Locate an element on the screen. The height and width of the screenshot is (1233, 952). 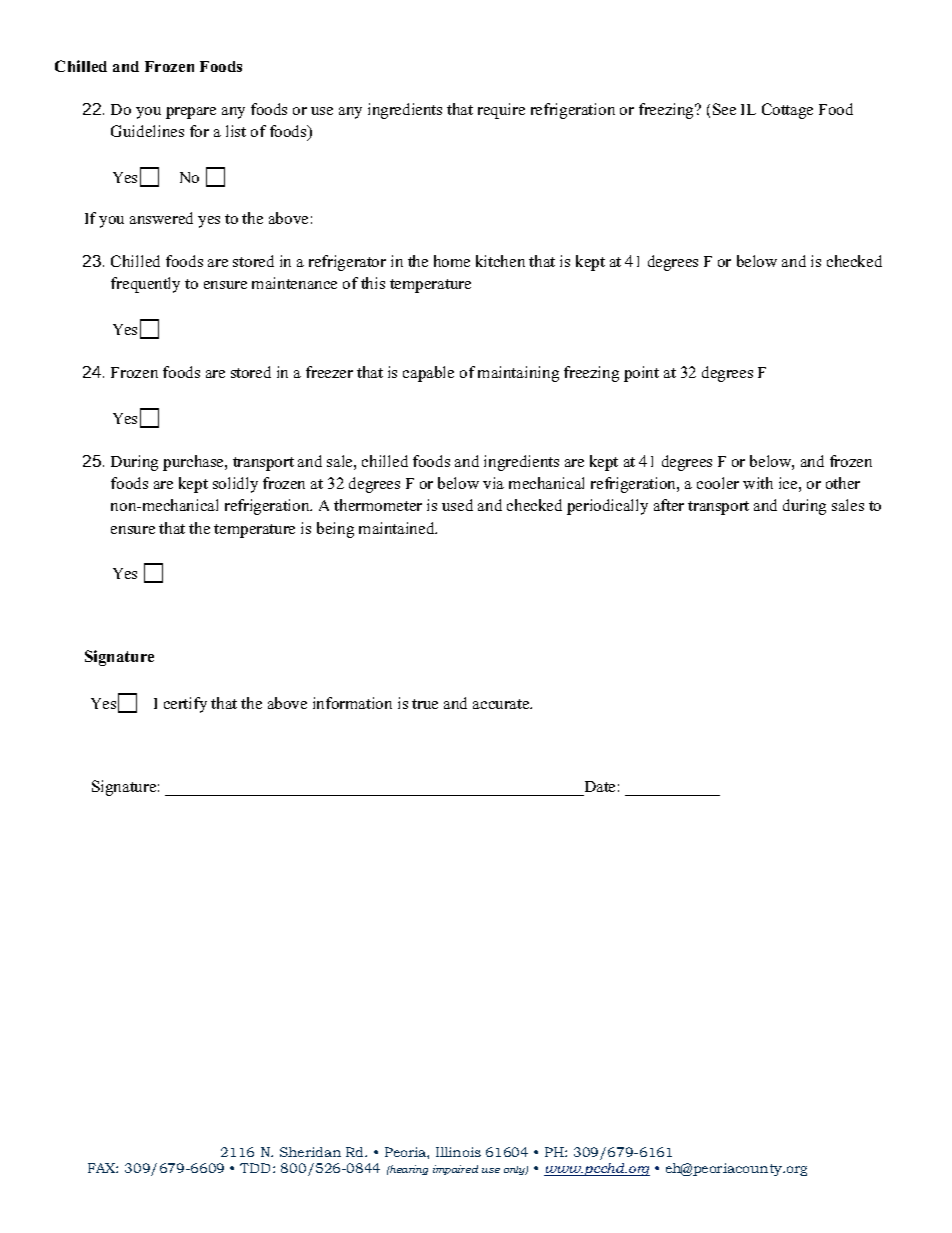
true is located at coordinates (425, 704).
